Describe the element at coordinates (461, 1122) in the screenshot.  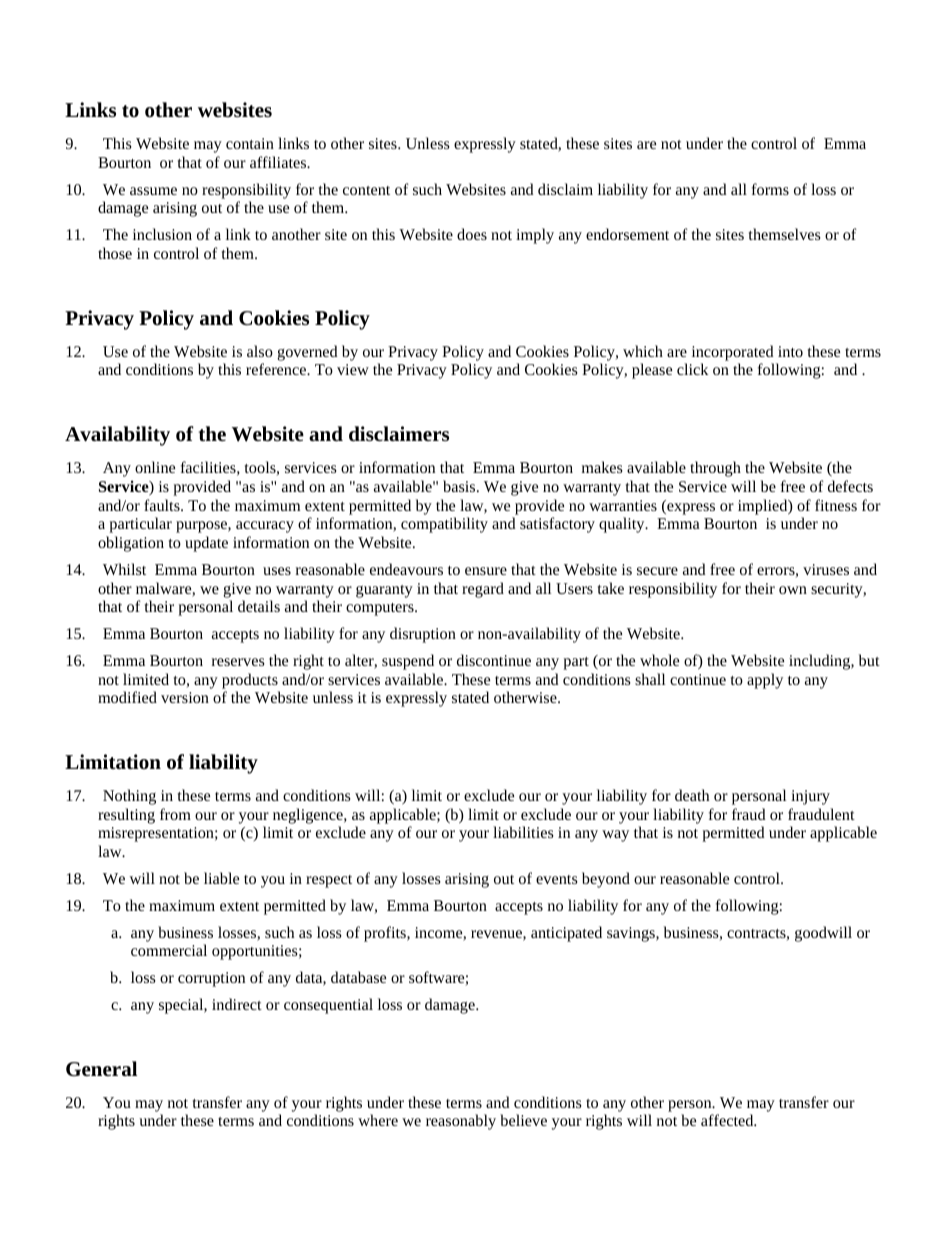
I see `reasonably` at that location.
